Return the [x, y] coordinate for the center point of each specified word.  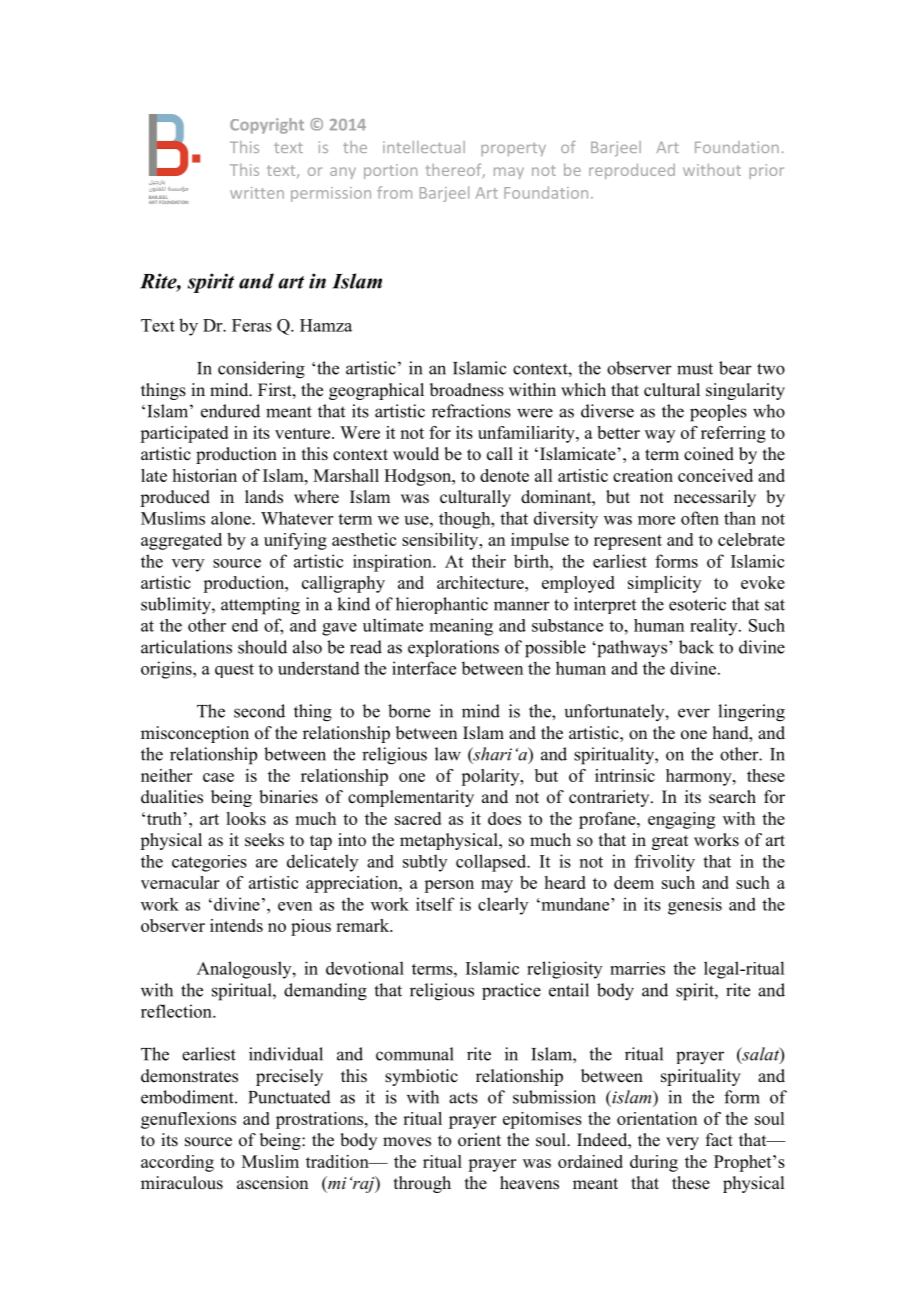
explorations [453, 648]
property [513, 149]
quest [234, 670]
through [422, 1184]
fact [719, 1140]
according [177, 1163]
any [343, 173]
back [696, 647]
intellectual [424, 147]
